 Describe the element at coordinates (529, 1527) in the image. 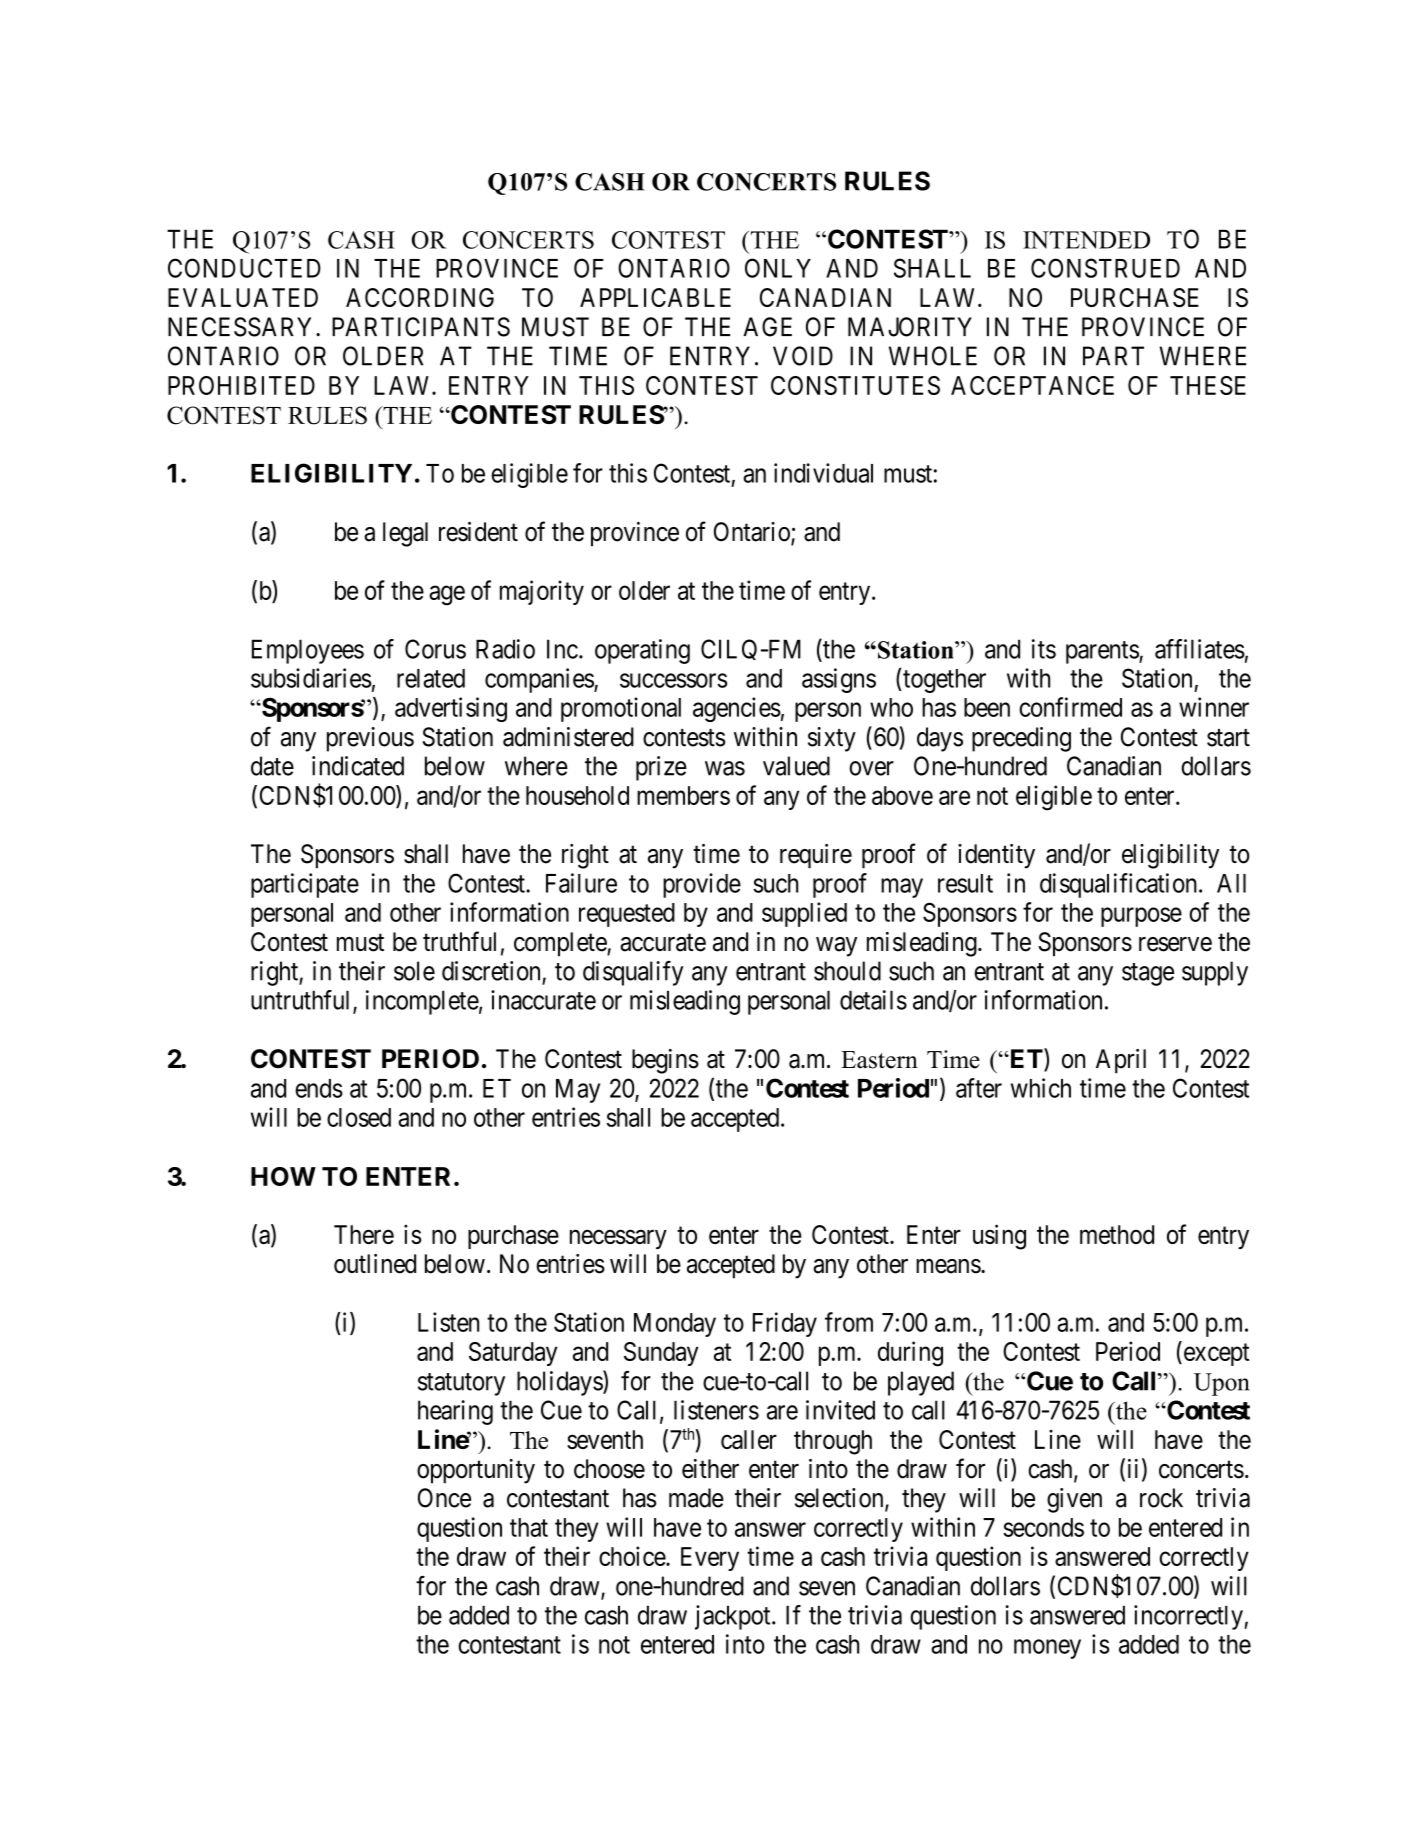

I see `that` at that location.
